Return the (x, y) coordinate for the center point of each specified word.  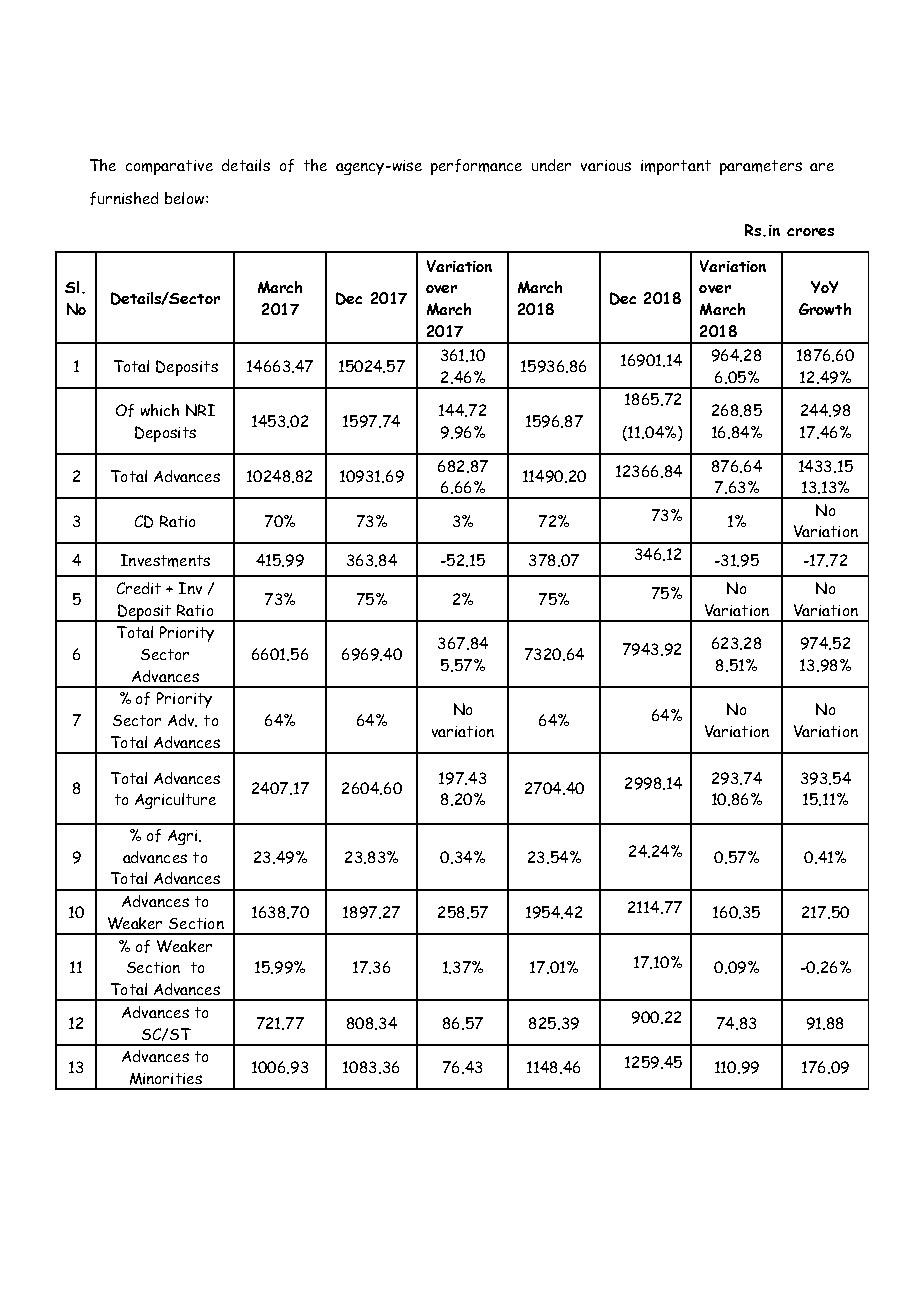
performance (476, 167)
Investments (165, 560)
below (186, 198)
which (160, 410)
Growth (825, 309)
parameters (761, 167)
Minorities (166, 1079)
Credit (139, 588)
